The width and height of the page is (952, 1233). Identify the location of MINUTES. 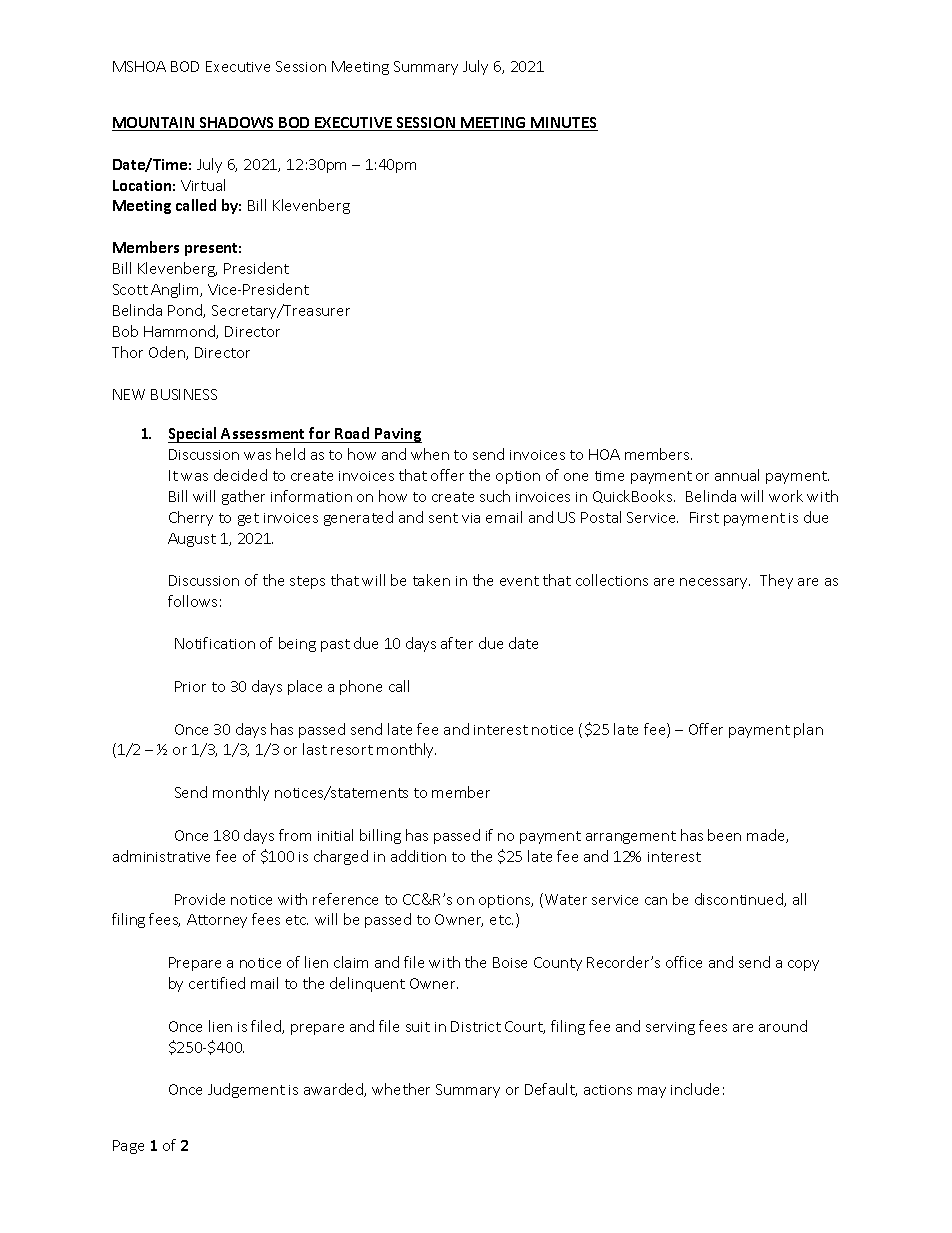
(564, 124).
